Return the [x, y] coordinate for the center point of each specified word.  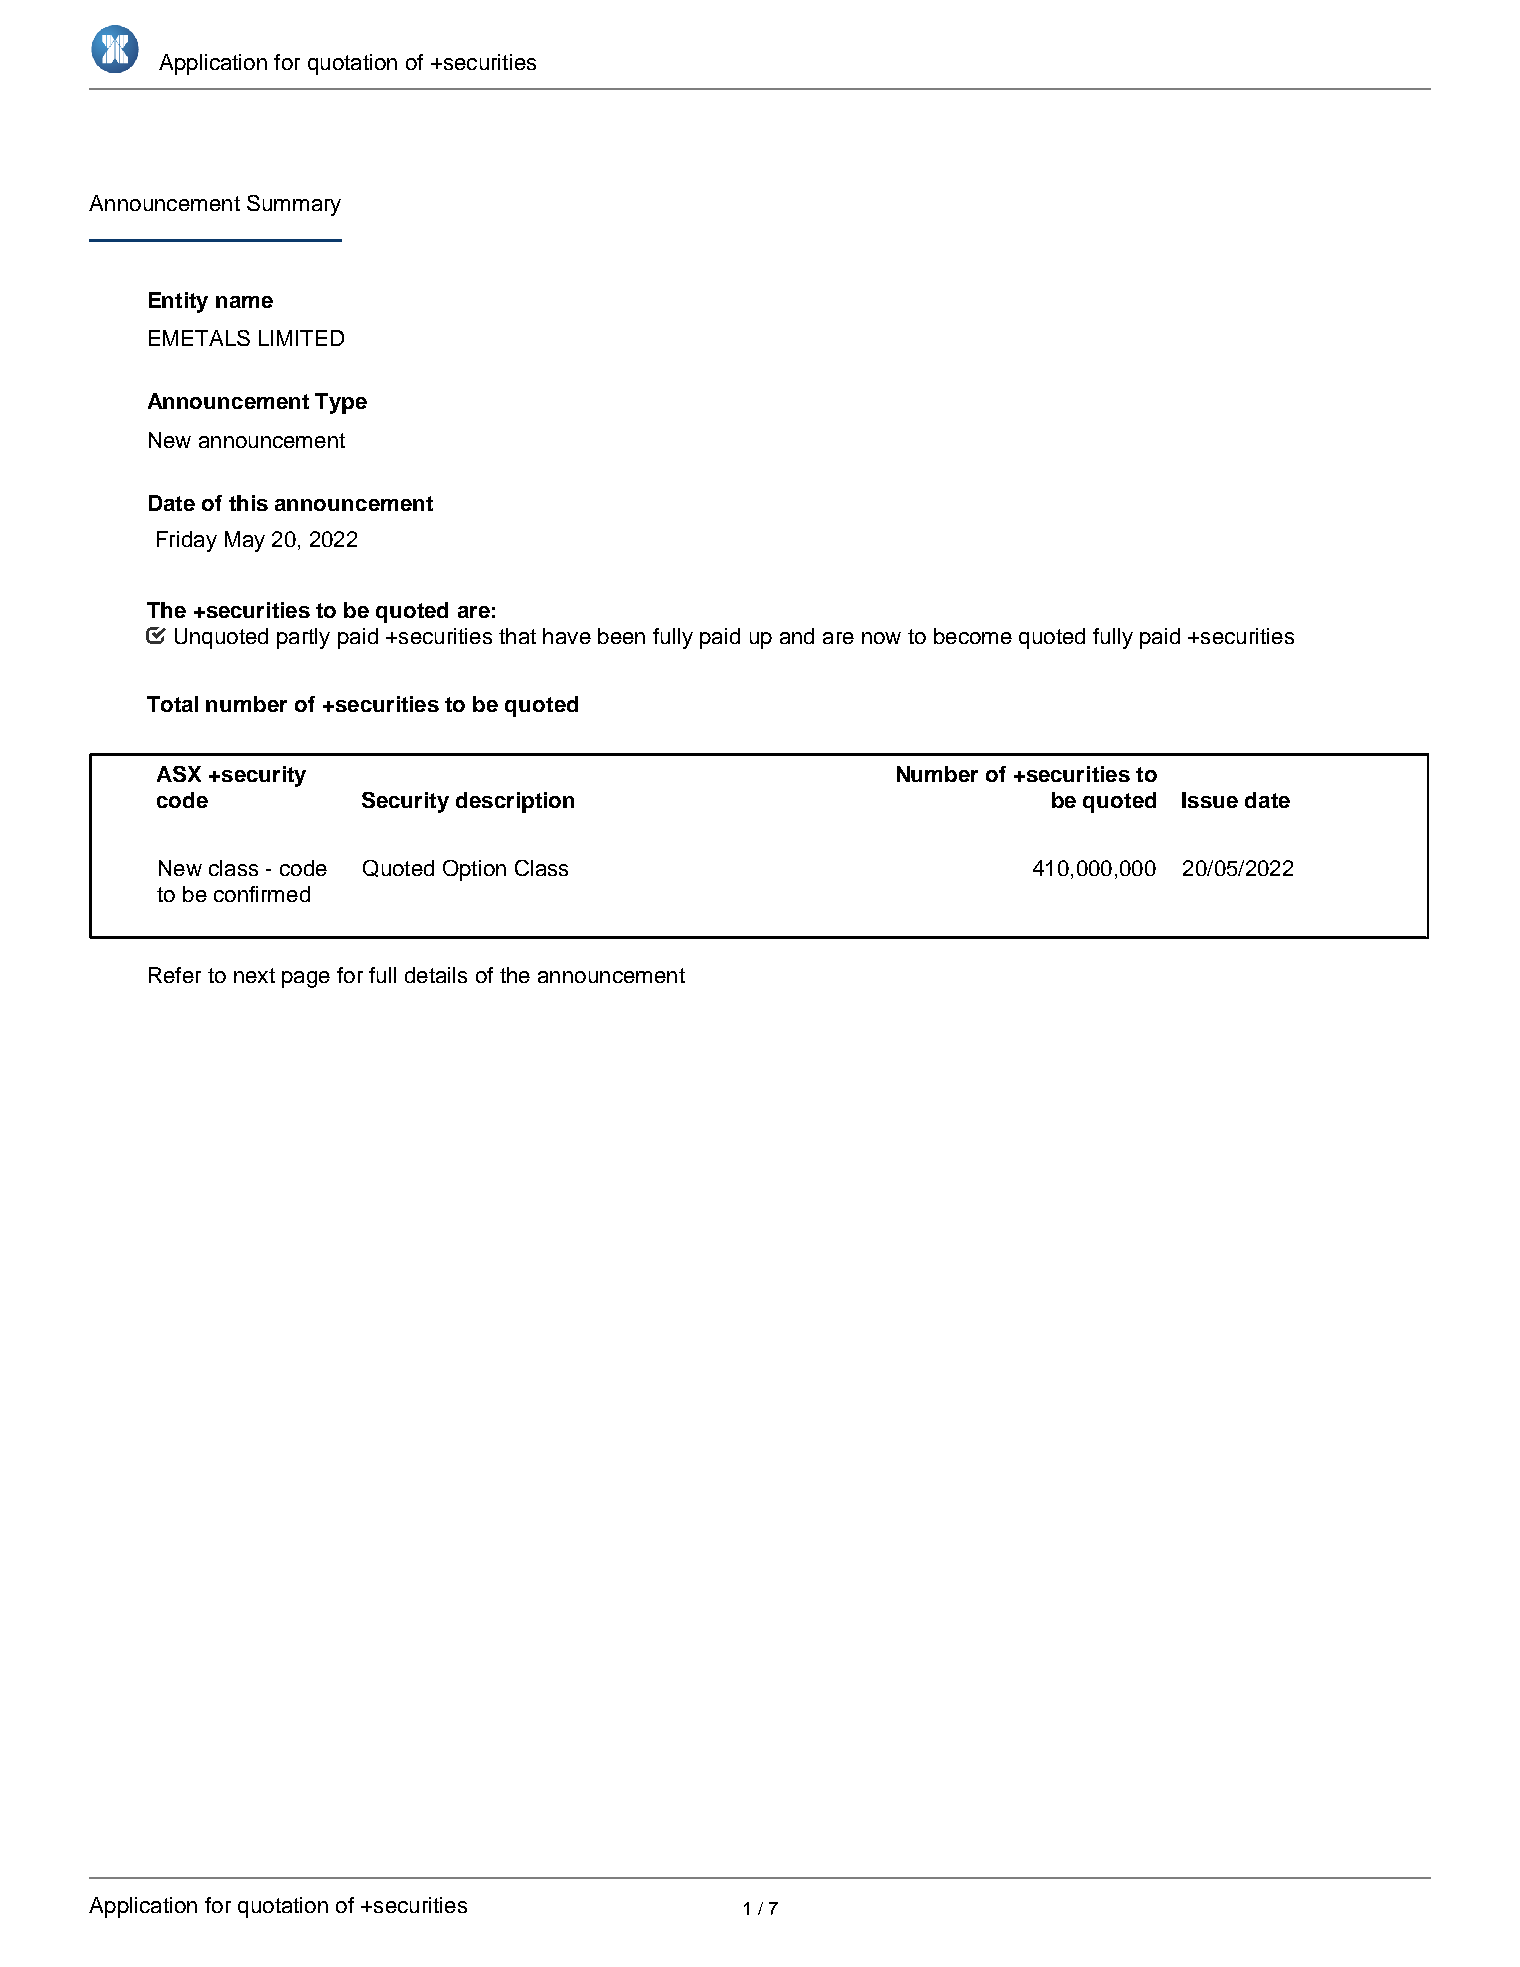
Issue [1210, 800]
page [306, 979]
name [244, 302]
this [248, 503]
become [973, 636]
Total [172, 704]
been [621, 636]
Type [341, 403]
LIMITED [301, 338]
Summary [294, 205]
